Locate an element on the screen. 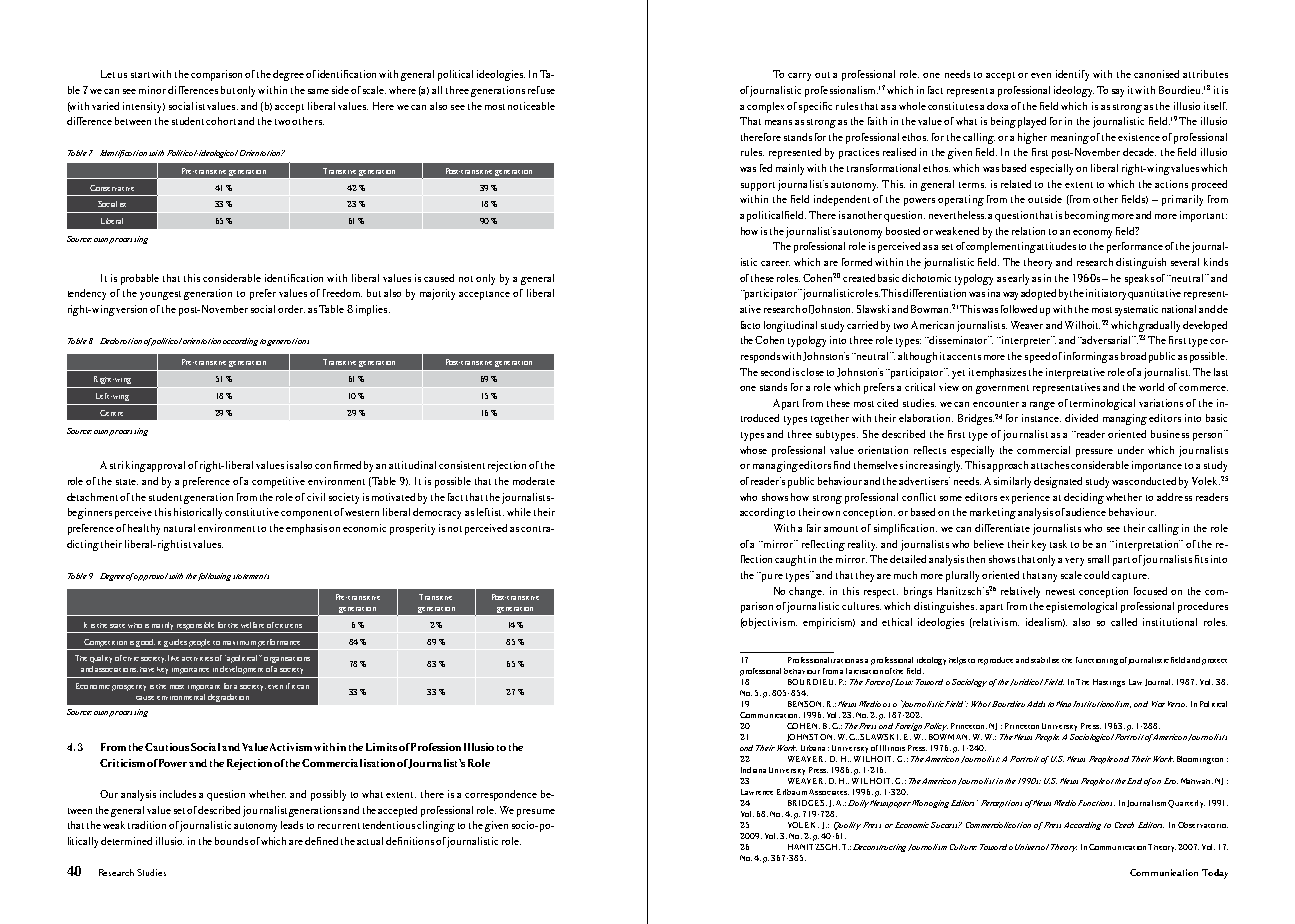 This screenshot has width=1295, height=924. minor is located at coordinates (152, 90).
